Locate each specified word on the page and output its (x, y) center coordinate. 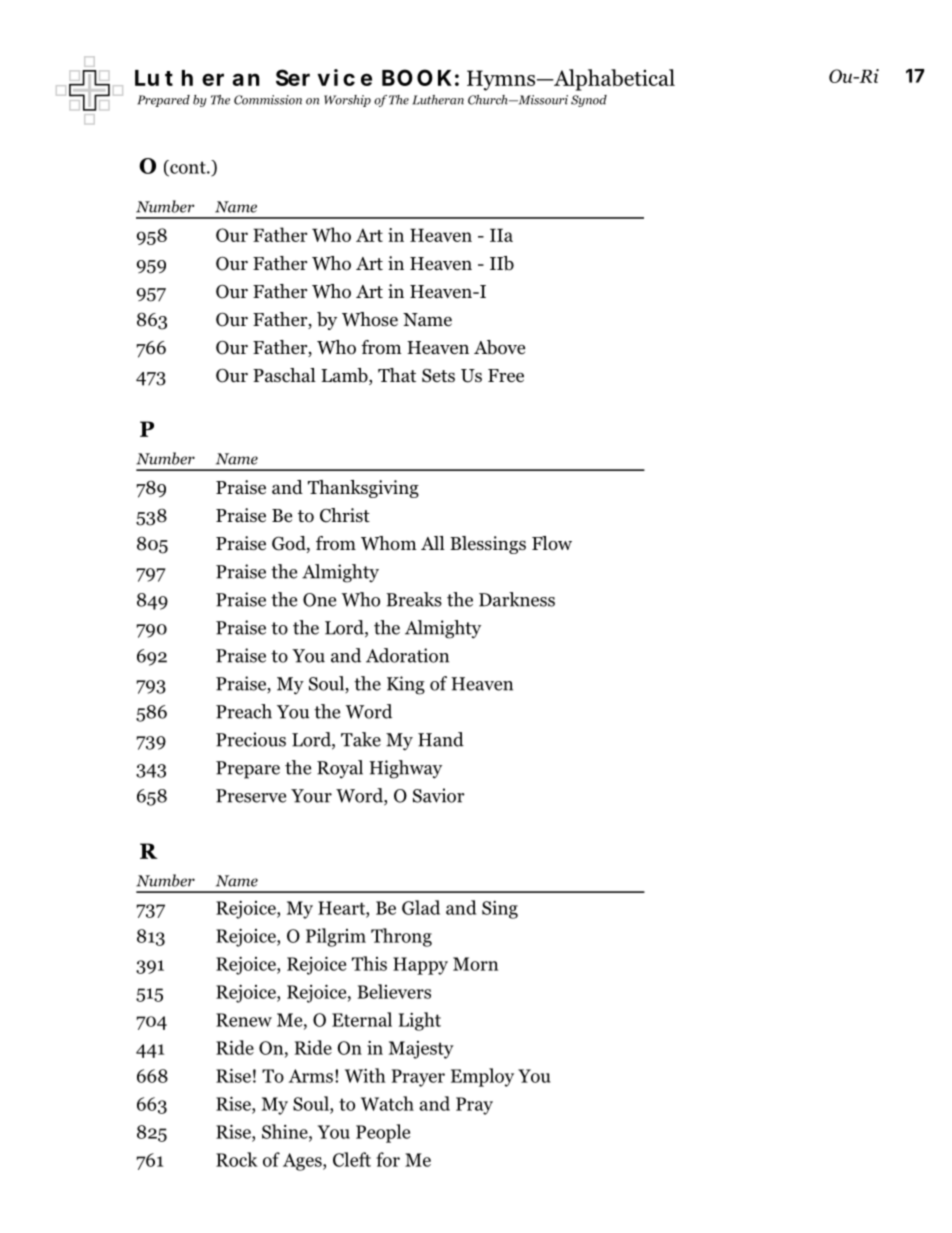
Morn (475, 964)
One (319, 600)
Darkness (517, 599)
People (383, 1133)
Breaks (414, 599)
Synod (589, 101)
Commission (268, 100)
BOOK (417, 77)
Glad (421, 907)
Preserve (251, 796)
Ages (303, 1162)
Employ (482, 1077)
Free (506, 376)
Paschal (284, 375)
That (397, 375)
